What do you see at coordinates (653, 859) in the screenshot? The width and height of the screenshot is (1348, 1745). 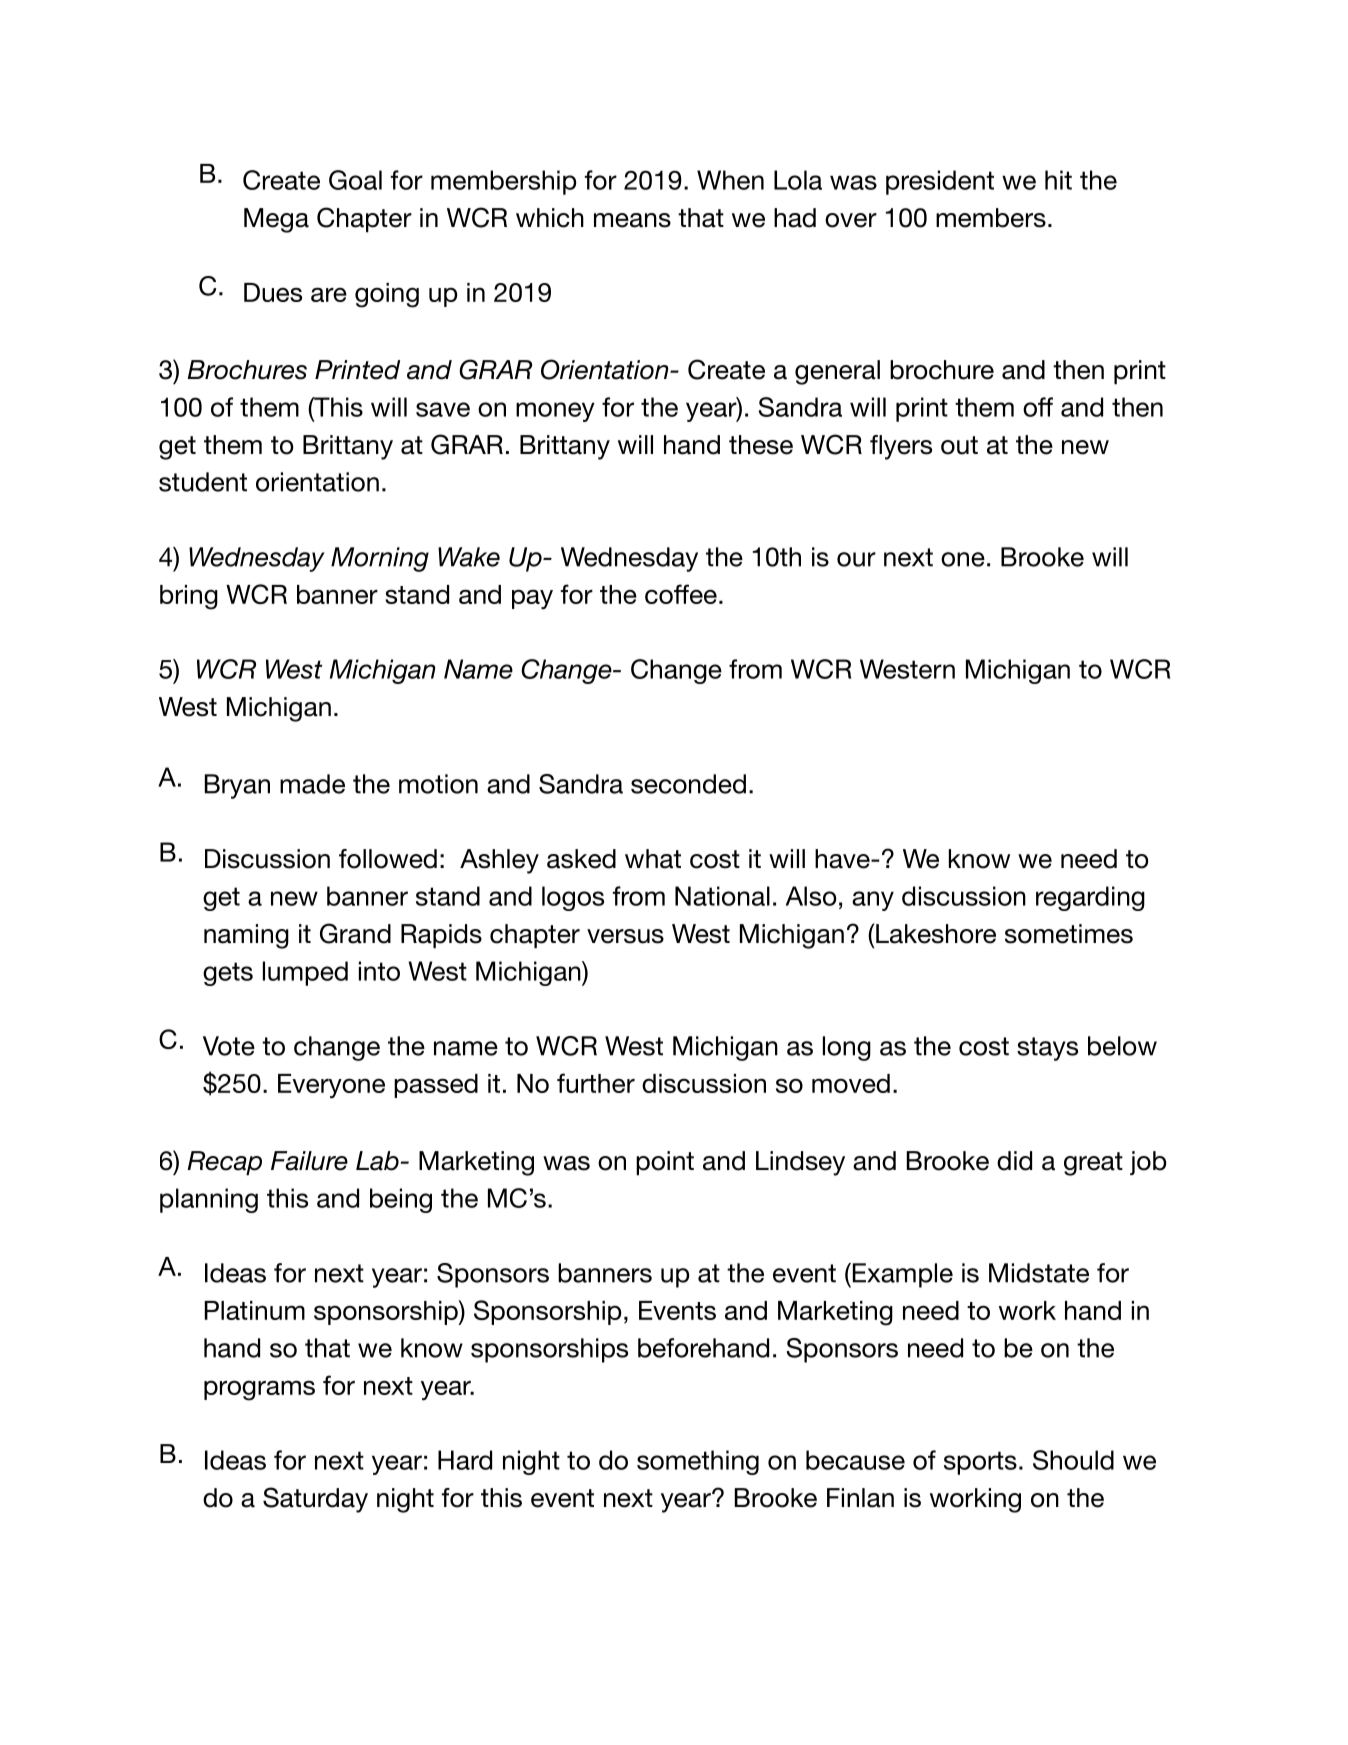 I see `what` at bounding box center [653, 859].
